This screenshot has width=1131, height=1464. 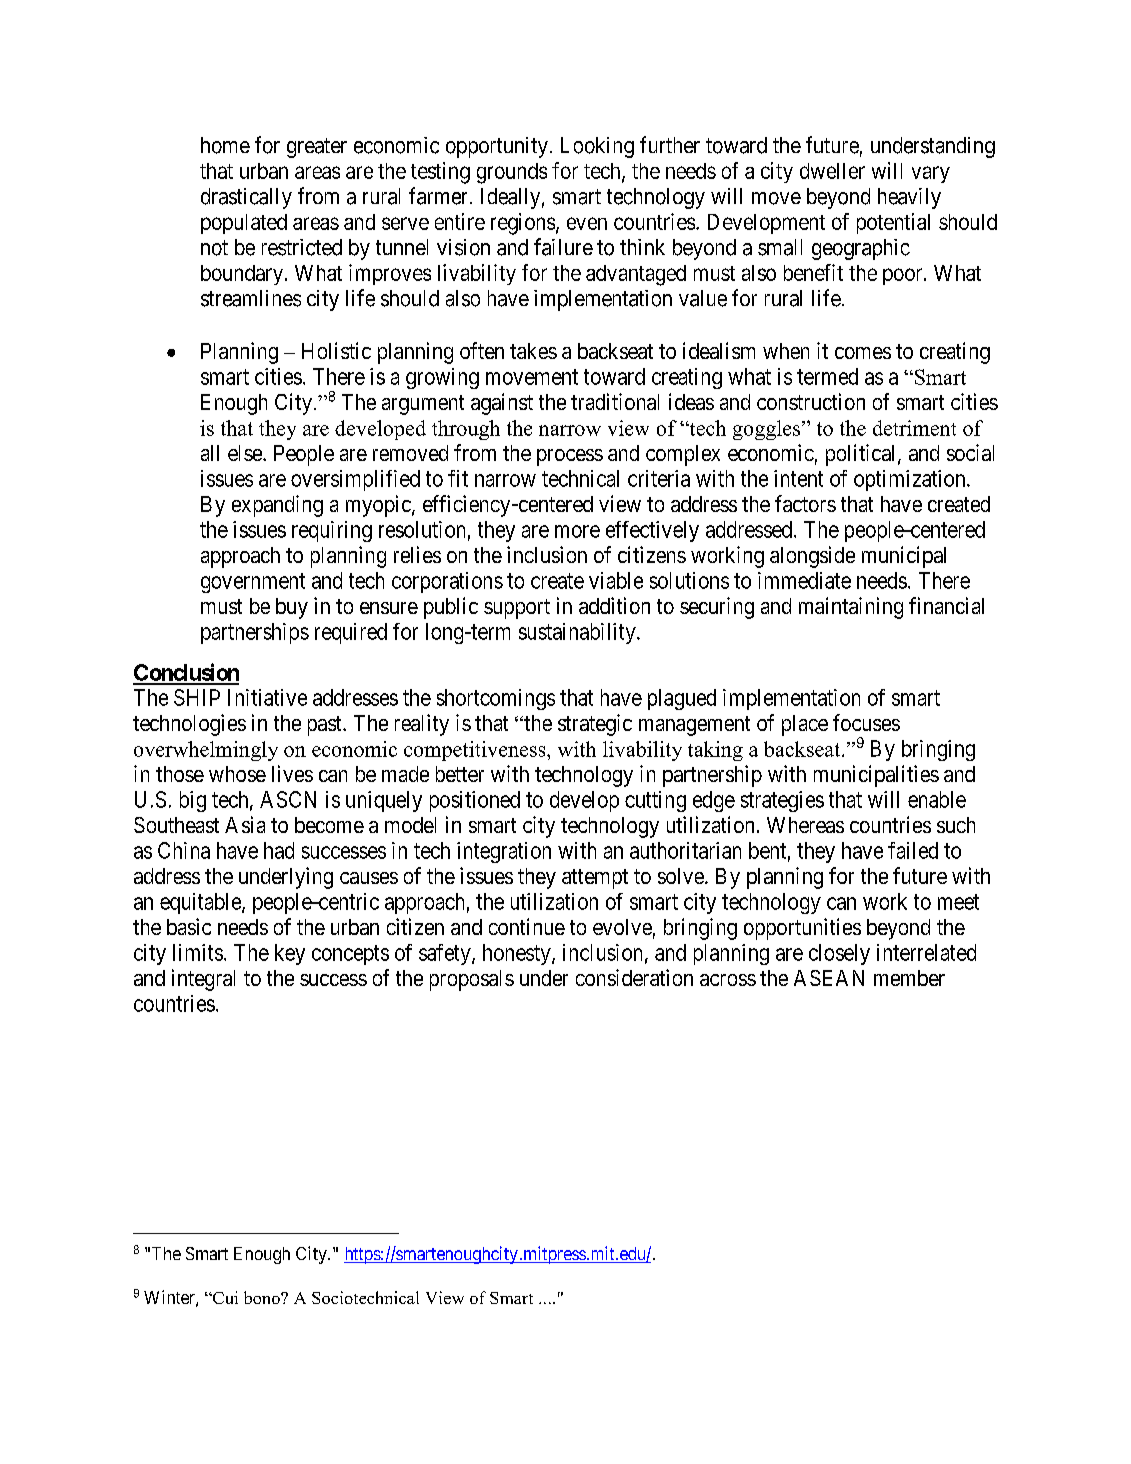 I want to click on member, so click(x=909, y=978).
